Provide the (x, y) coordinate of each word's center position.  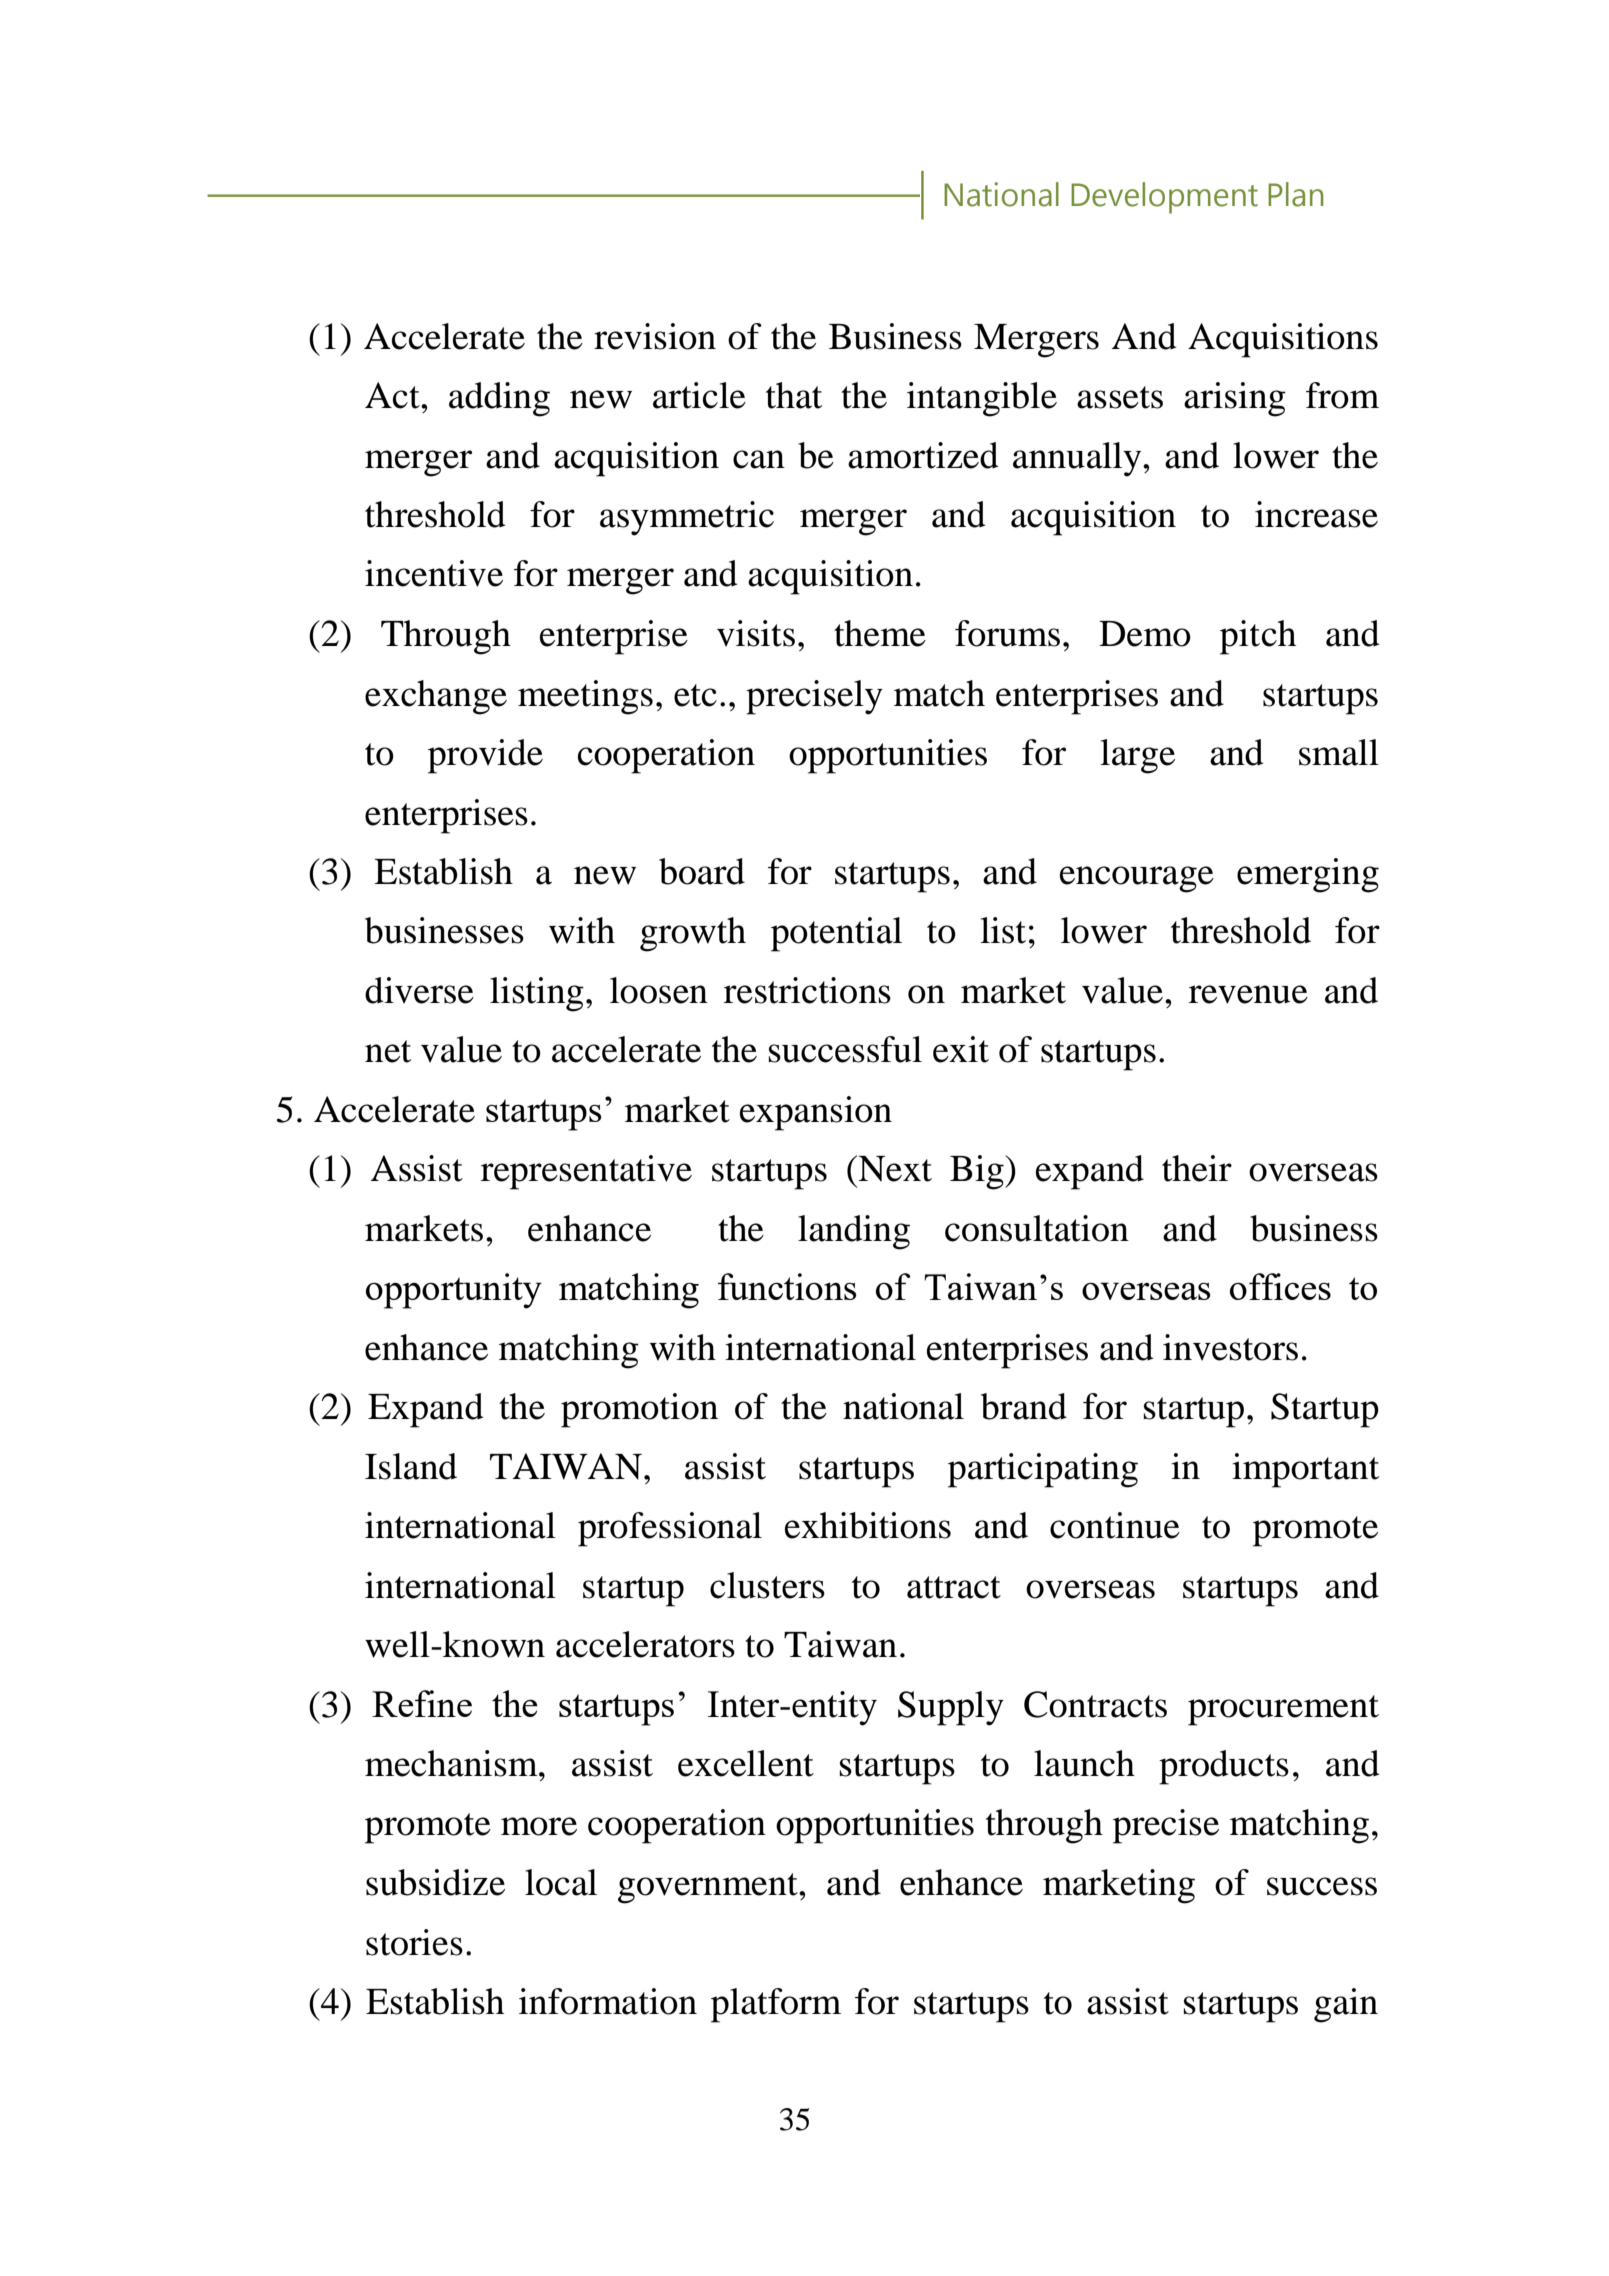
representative (586, 1172)
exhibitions (868, 1525)
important (1305, 1470)
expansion (816, 1113)
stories (414, 1942)
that (794, 395)
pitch (1258, 637)
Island (411, 1466)
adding (499, 399)
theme (880, 633)
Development (1164, 198)
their (1197, 1168)
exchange (436, 697)
